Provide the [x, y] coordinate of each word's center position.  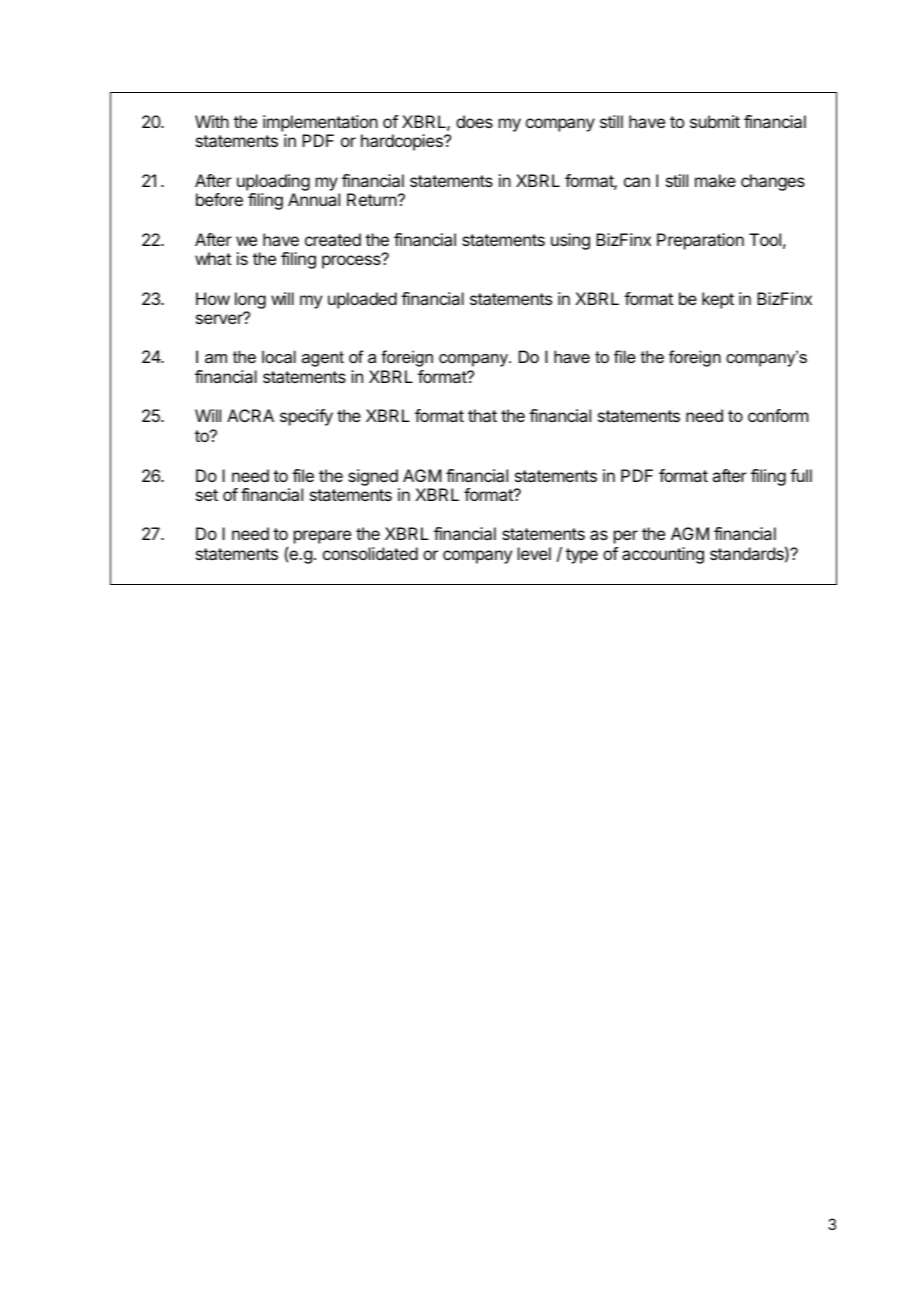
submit [715, 121]
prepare [322, 537]
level [534, 553]
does [474, 121]
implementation [320, 123]
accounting [663, 555]
